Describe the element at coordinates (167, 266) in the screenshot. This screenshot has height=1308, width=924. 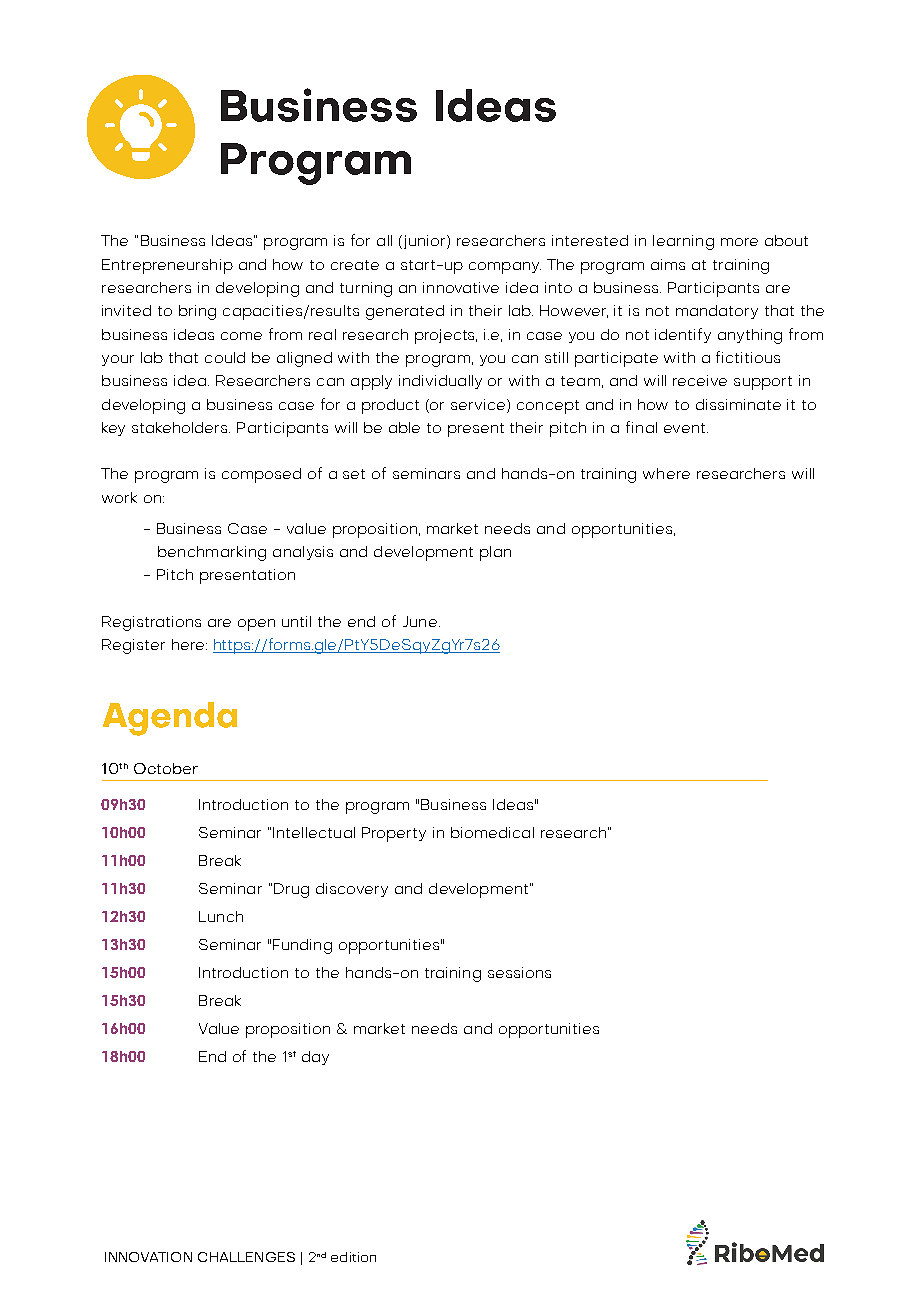
I see `Entrepreneurship` at that location.
